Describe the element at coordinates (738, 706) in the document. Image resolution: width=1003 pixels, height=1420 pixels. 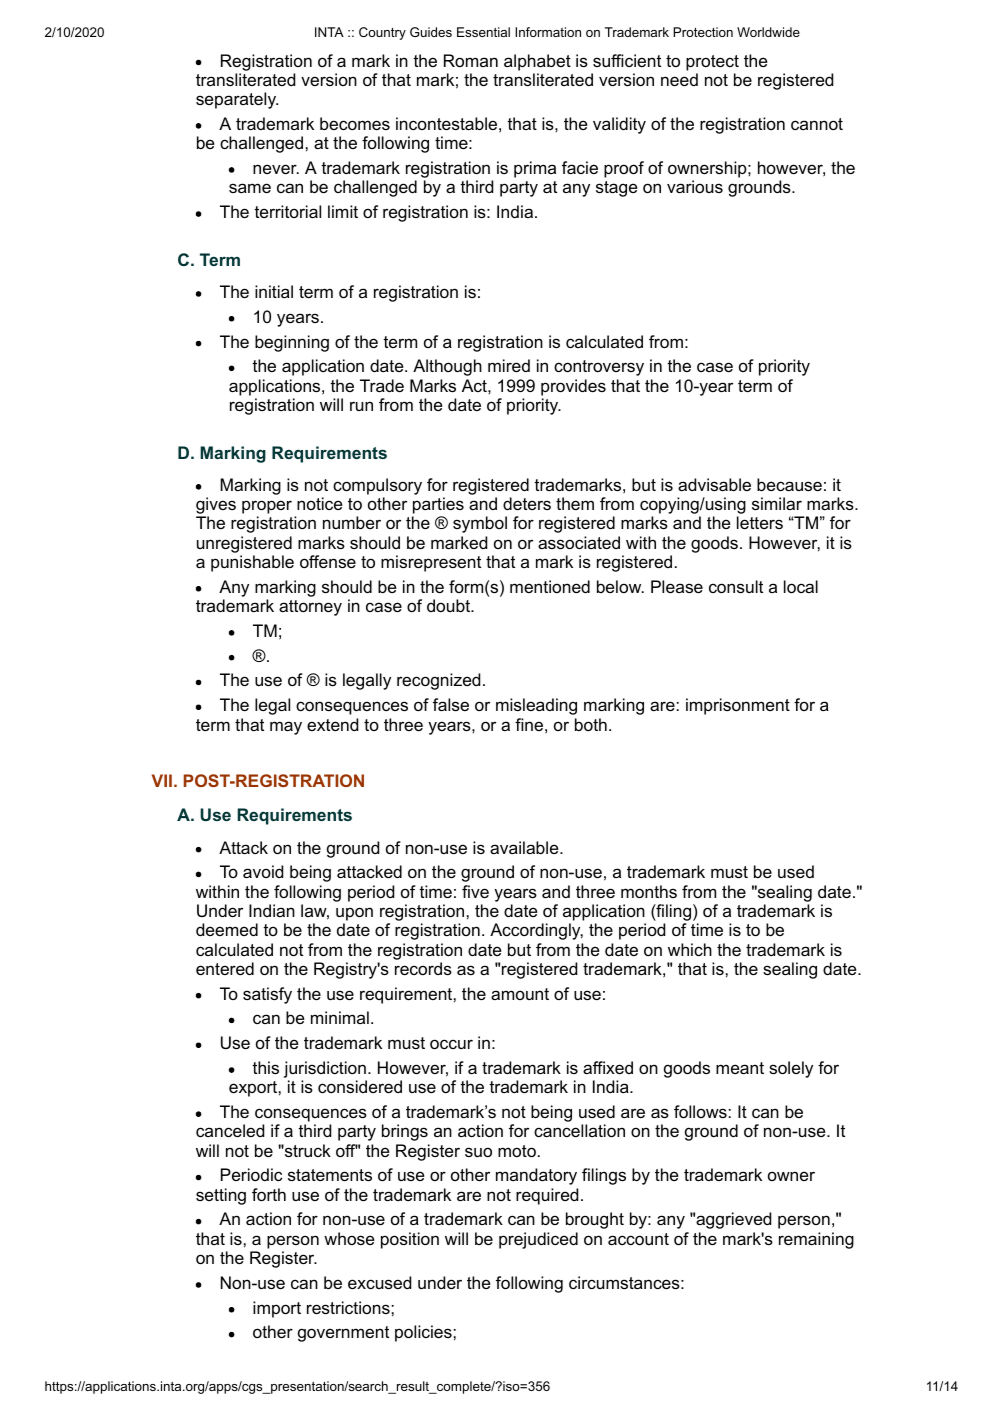
I see `imprisonment` at that location.
